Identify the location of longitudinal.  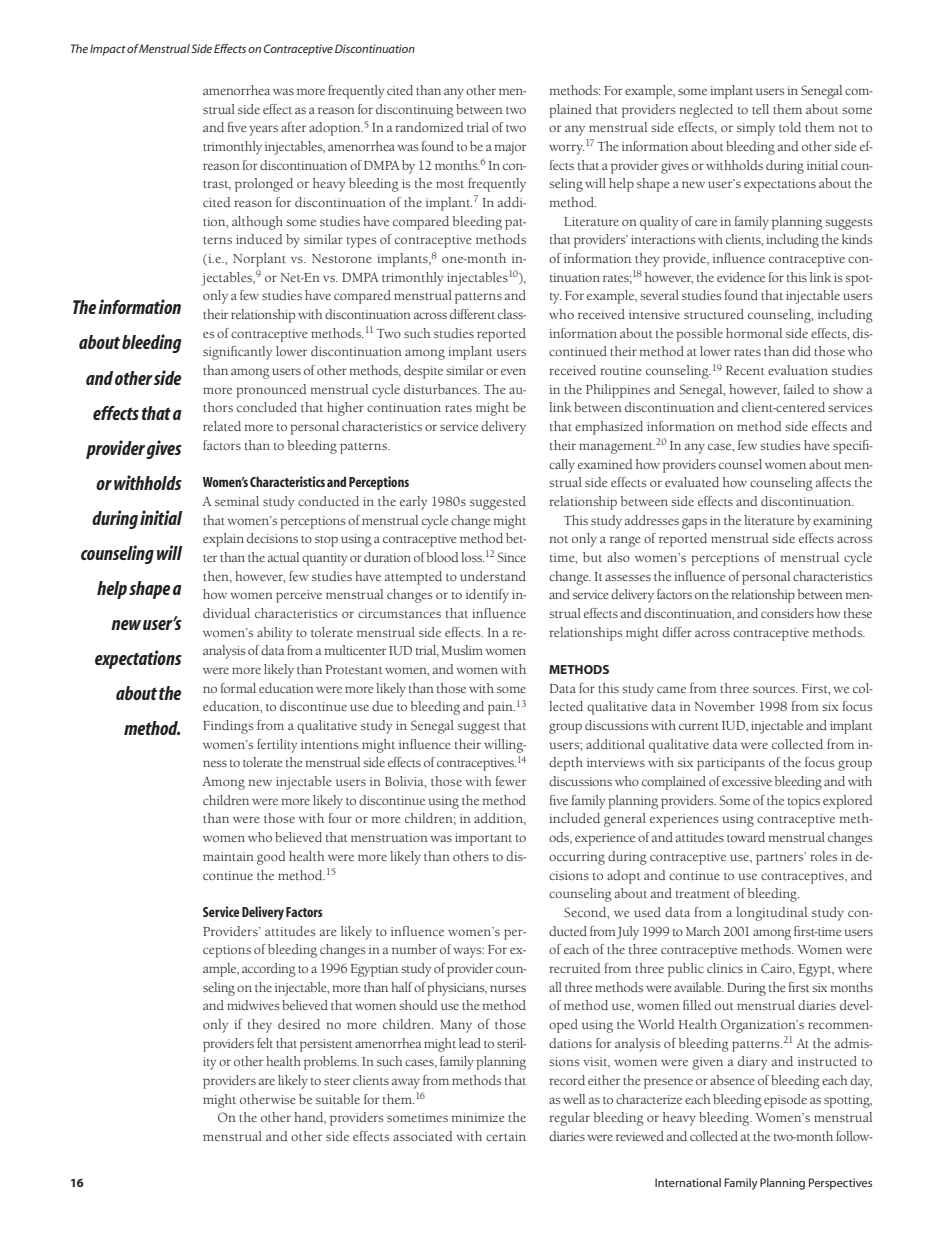
(771, 914).
